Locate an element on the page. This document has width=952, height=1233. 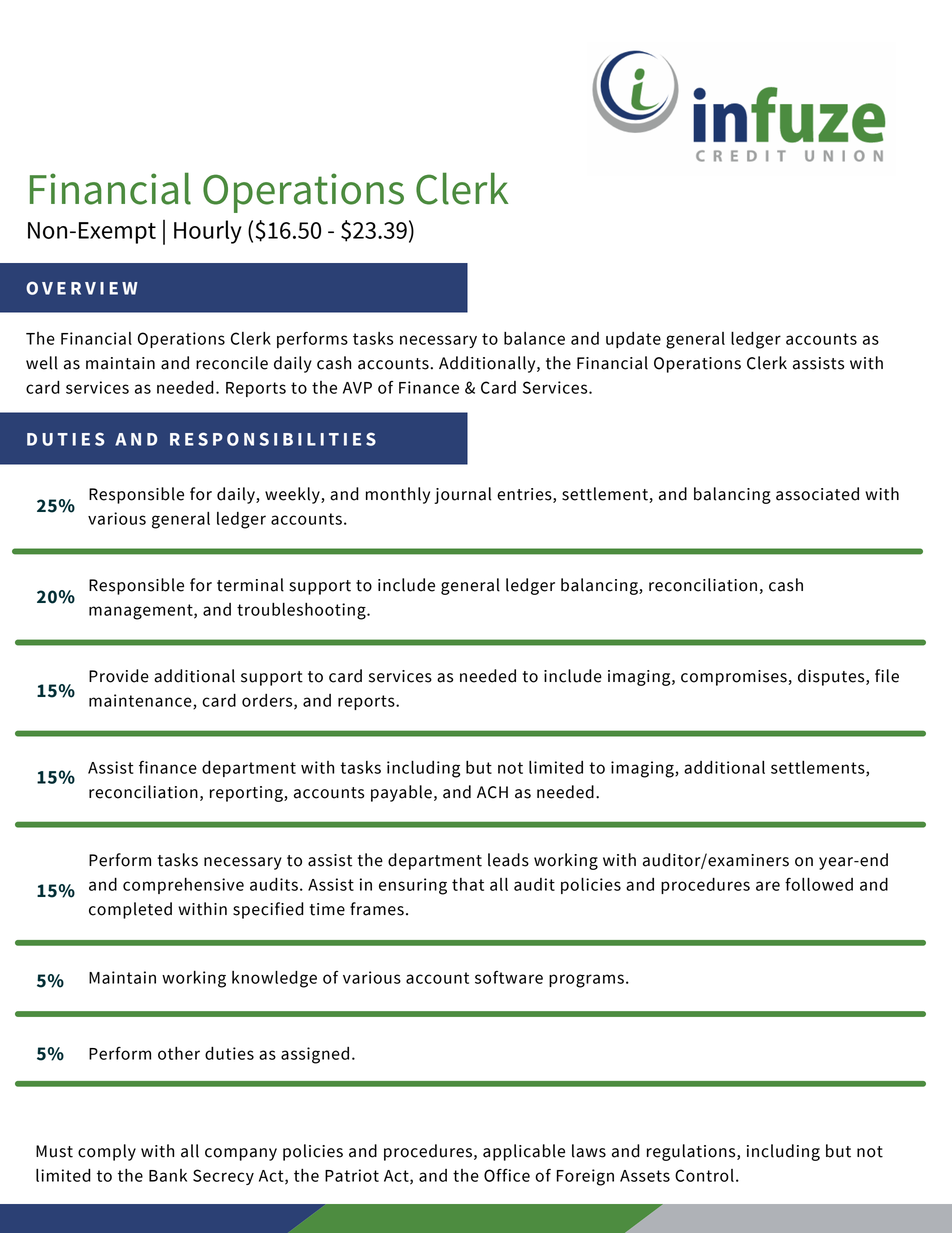
Hourly is located at coordinates (208, 232).
